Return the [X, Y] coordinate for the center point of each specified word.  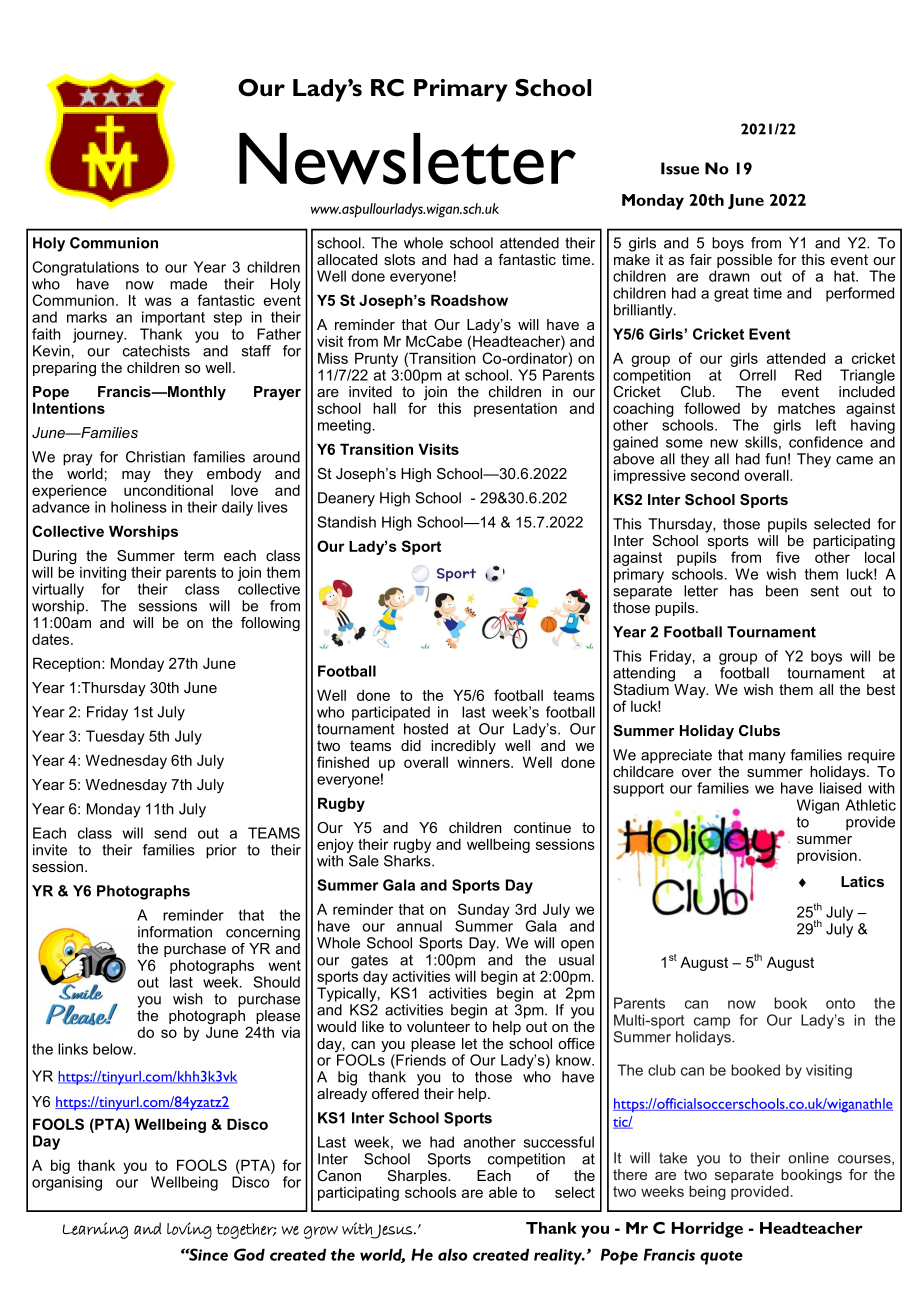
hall [384, 408]
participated [391, 713]
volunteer [438, 1026]
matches [806, 408]
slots [399, 259]
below [114, 1049]
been [782, 591]
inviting [103, 573]
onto [840, 1003]
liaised [840, 787]
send [170, 833]
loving [189, 1230]
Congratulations [85, 268]
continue [542, 827]
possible [743, 262]
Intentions [69, 408]
